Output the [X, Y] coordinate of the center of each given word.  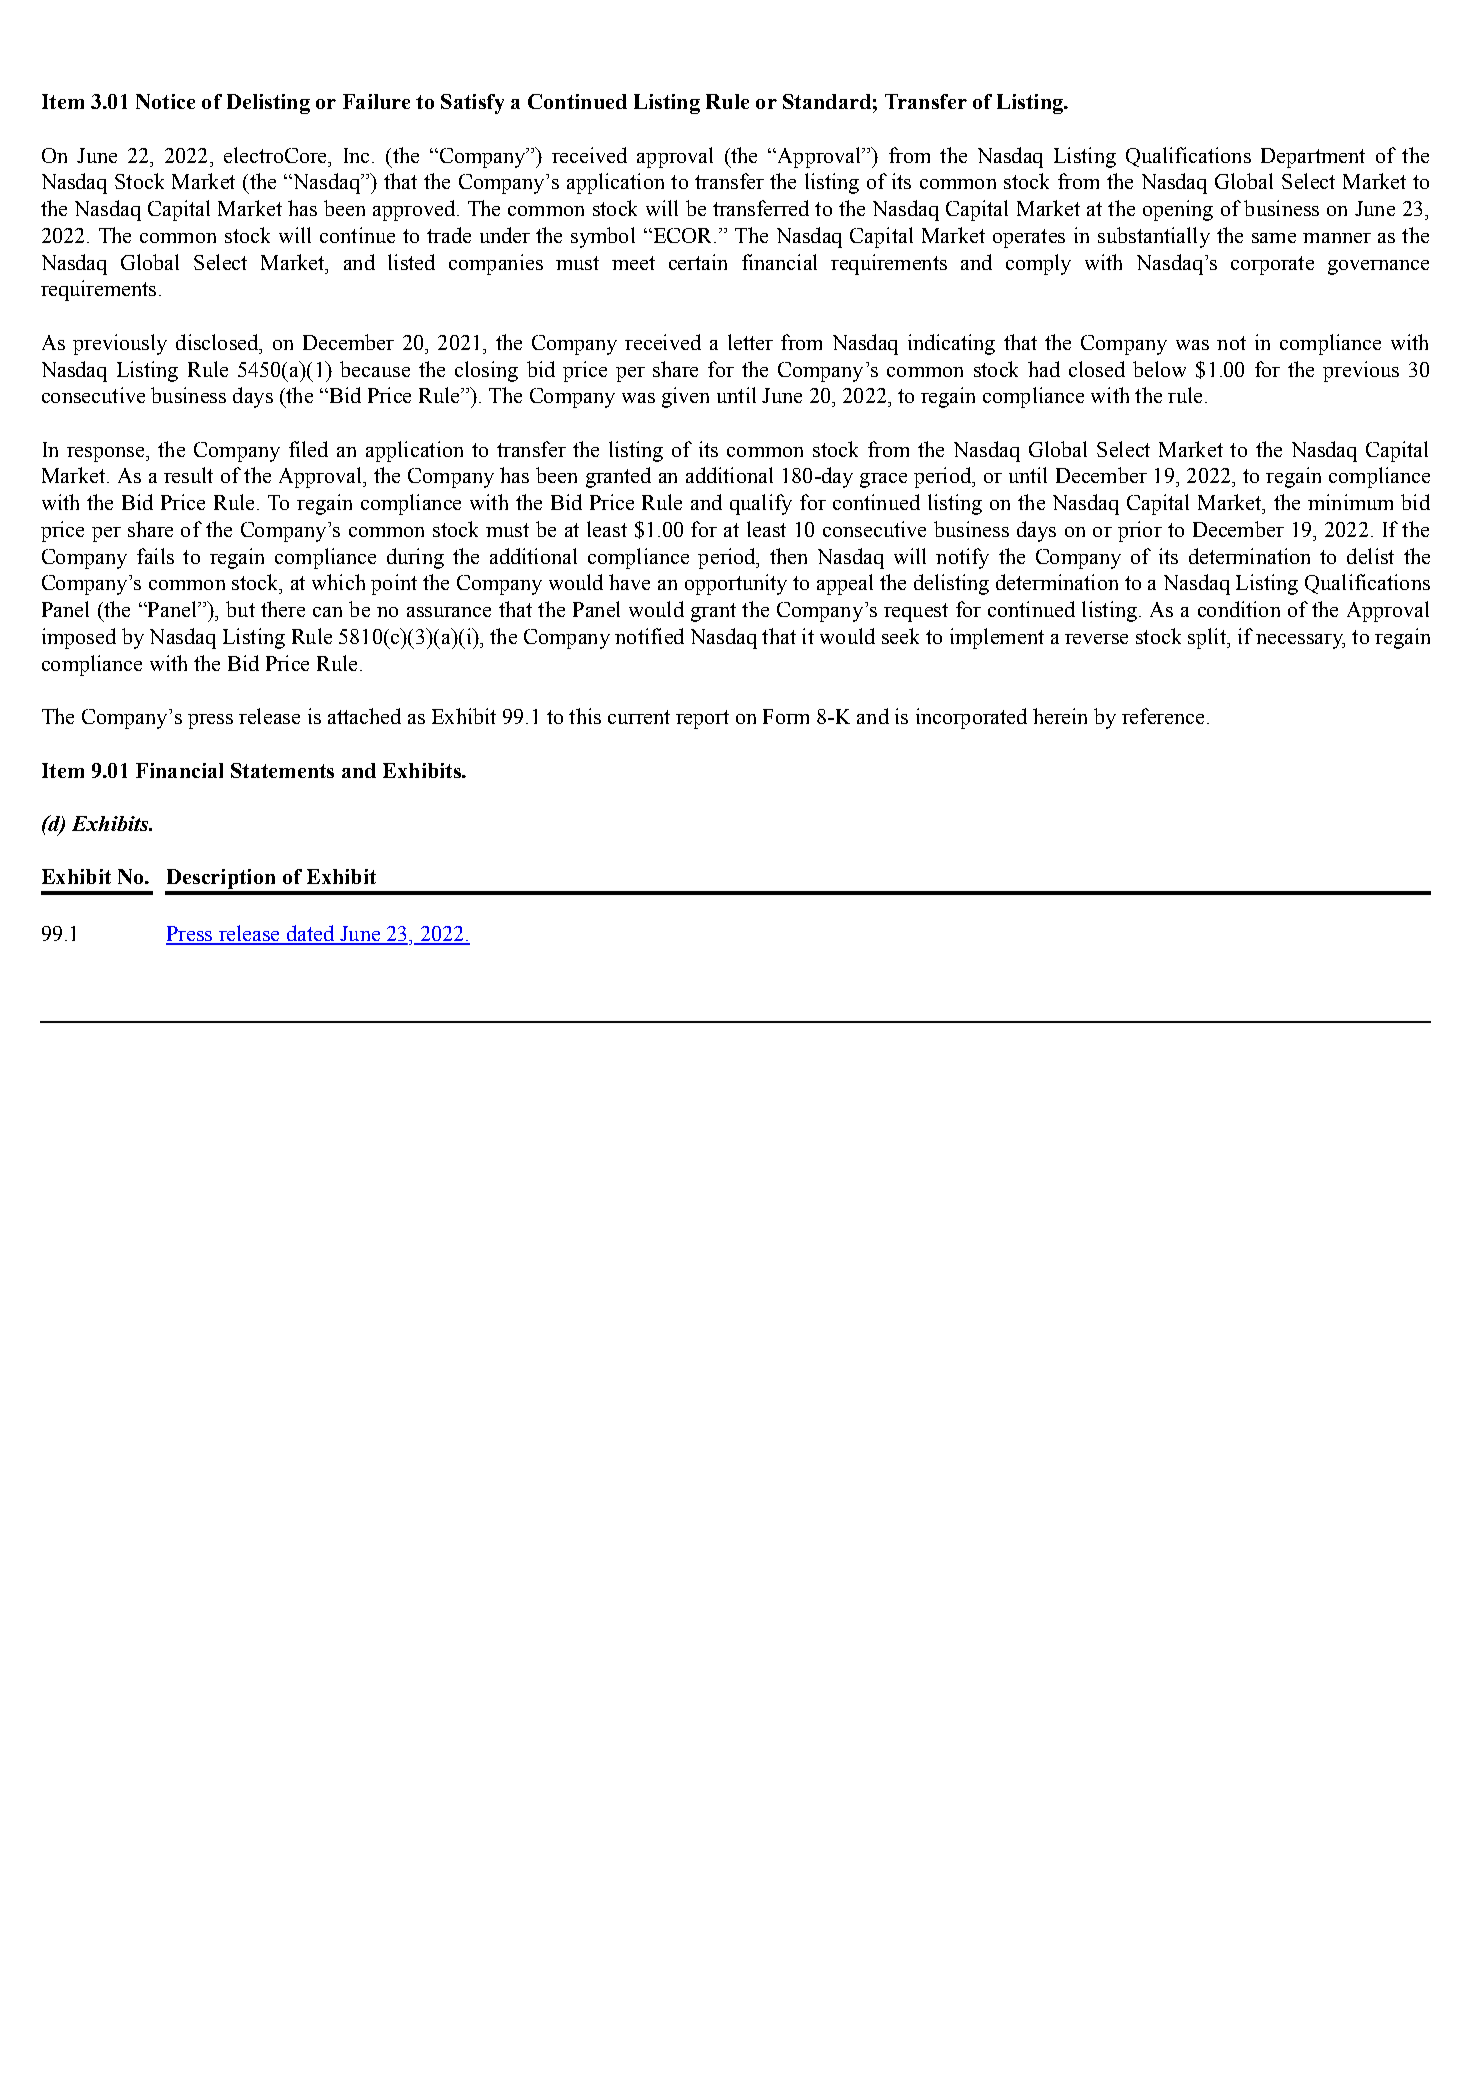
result [188, 475]
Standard [827, 101]
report [702, 719]
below [1159, 369]
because [375, 369]
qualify [761, 504]
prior [1140, 531]
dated [310, 934]
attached [364, 716]
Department [1313, 158]
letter [750, 342]
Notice [165, 101]
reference [1163, 716]
